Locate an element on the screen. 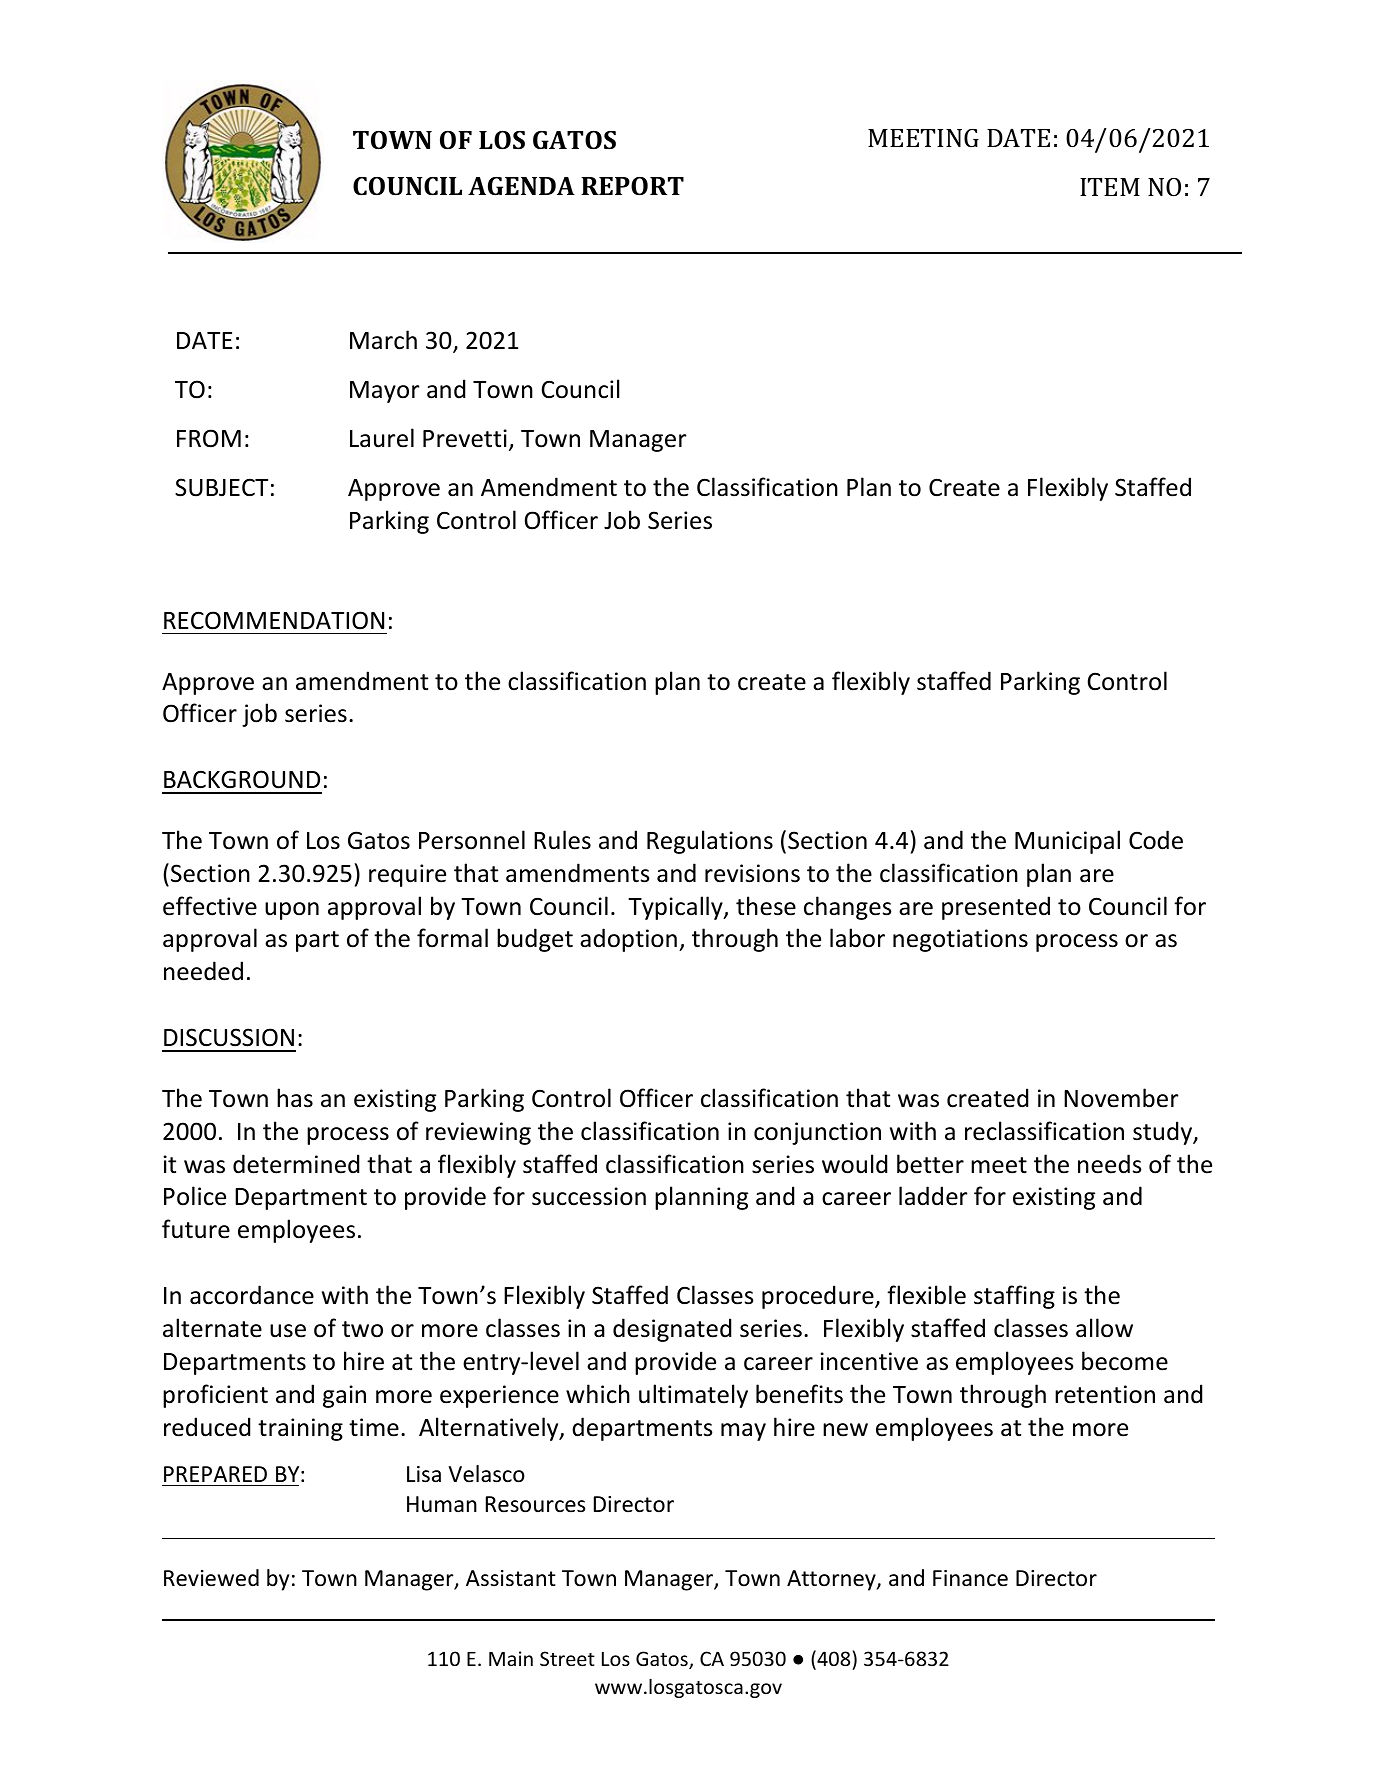  determined is located at coordinates (296, 1164).
